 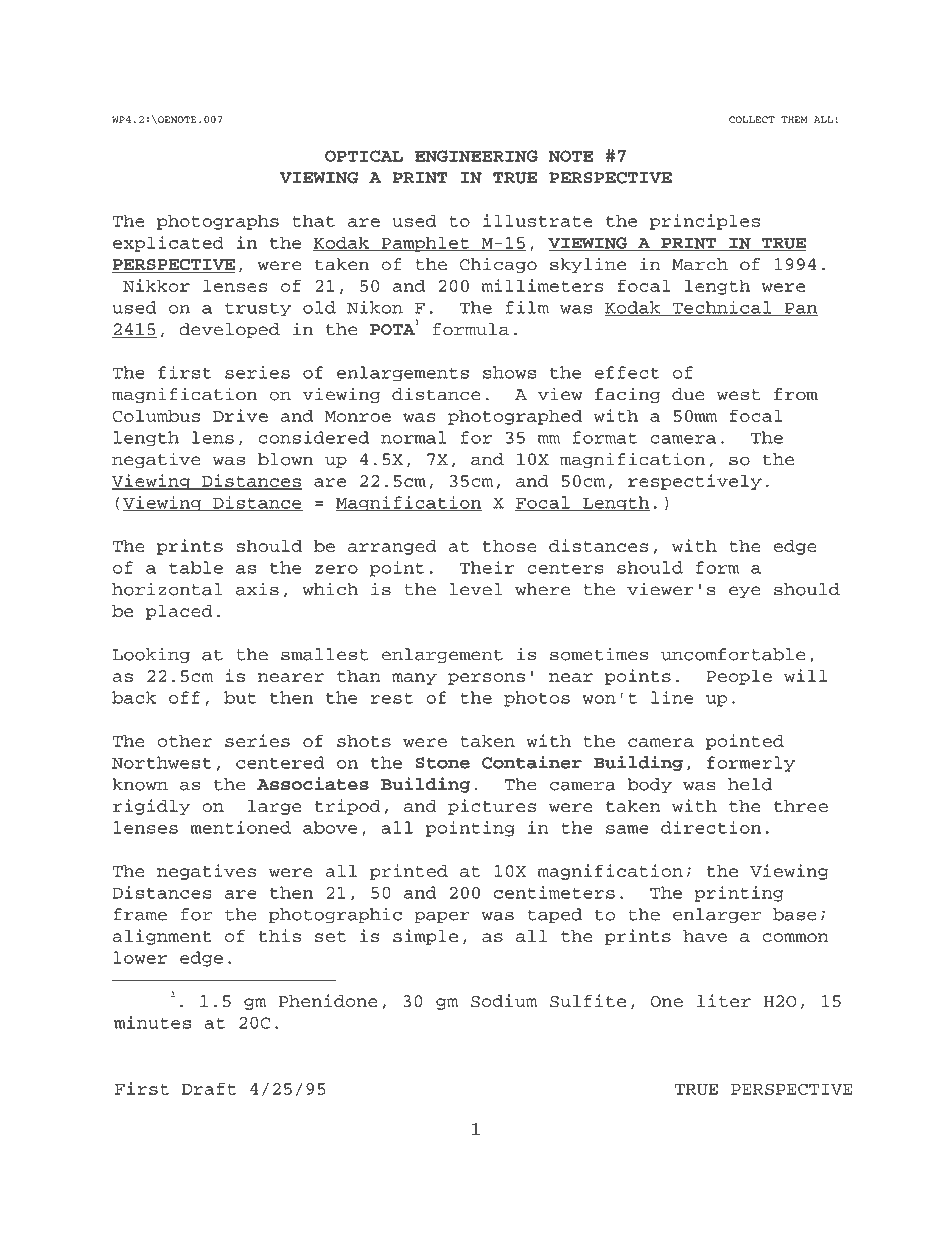 What do you see at coordinates (209, 1088) in the page?
I see `Draft` at bounding box center [209, 1088].
